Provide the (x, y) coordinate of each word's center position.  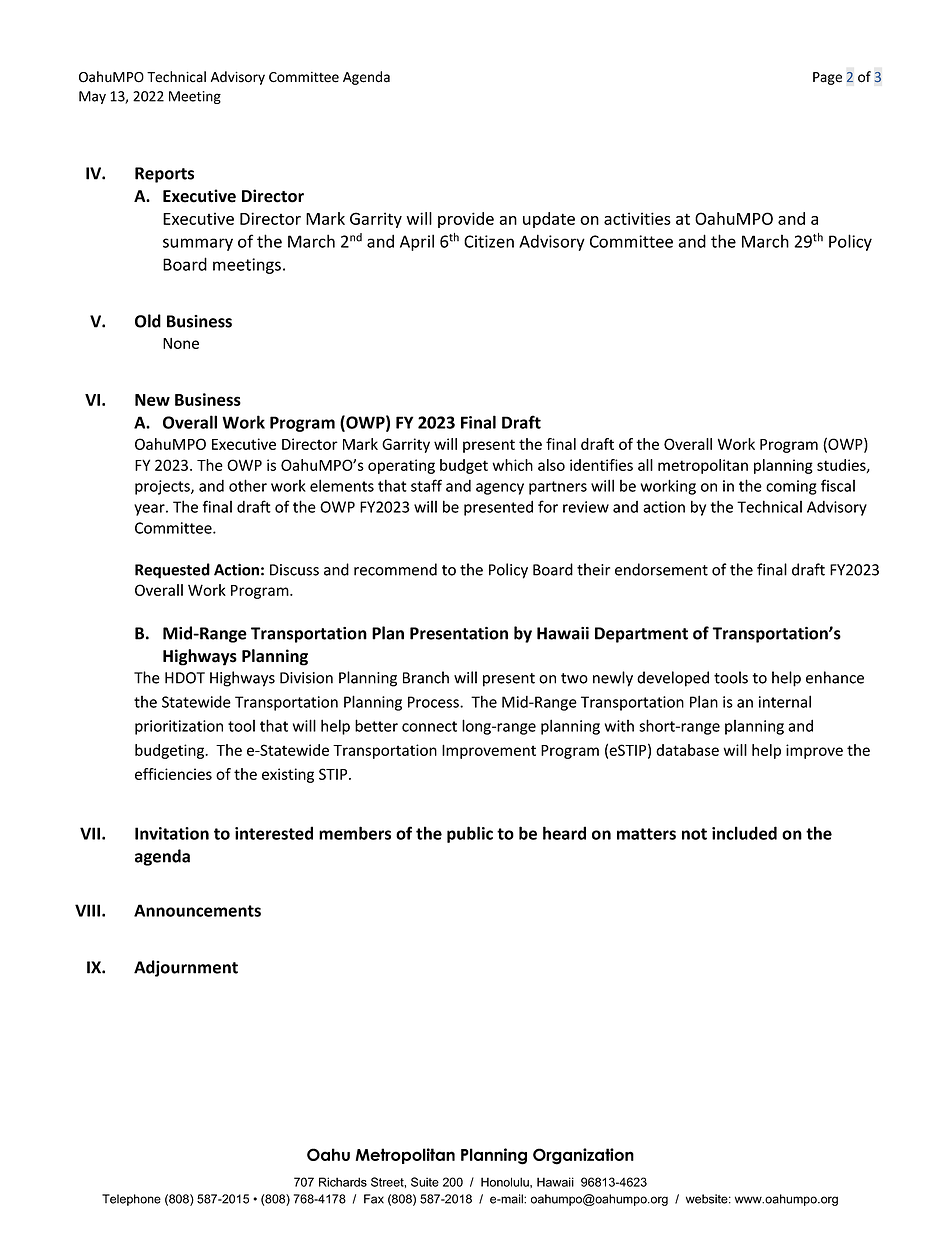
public (470, 834)
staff (426, 485)
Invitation (172, 833)
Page (827, 78)
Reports (164, 175)
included (744, 833)
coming (791, 487)
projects (163, 487)
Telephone (131, 1200)
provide (466, 220)
